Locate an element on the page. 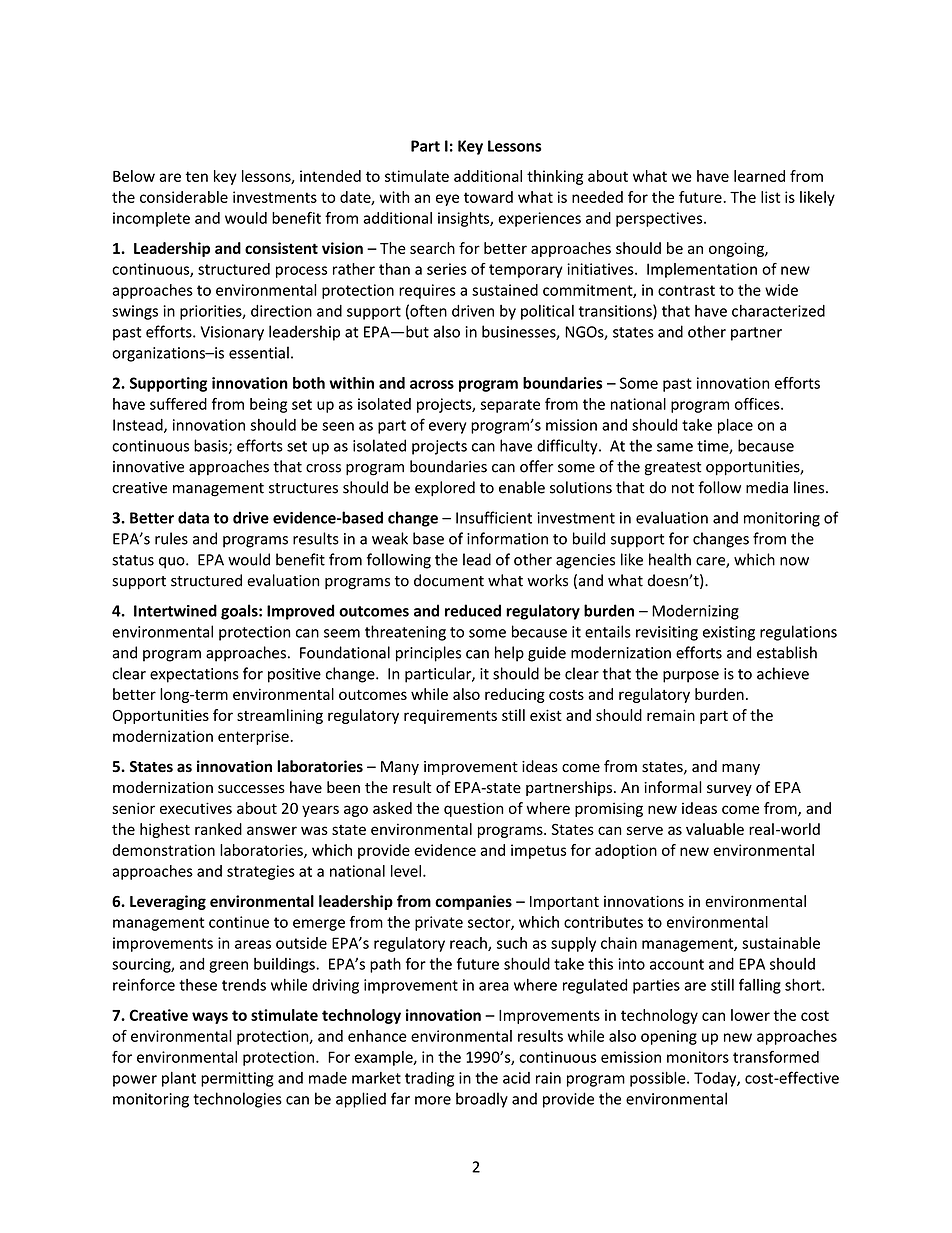 The image size is (952, 1233). valuable is located at coordinates (715, 829).
